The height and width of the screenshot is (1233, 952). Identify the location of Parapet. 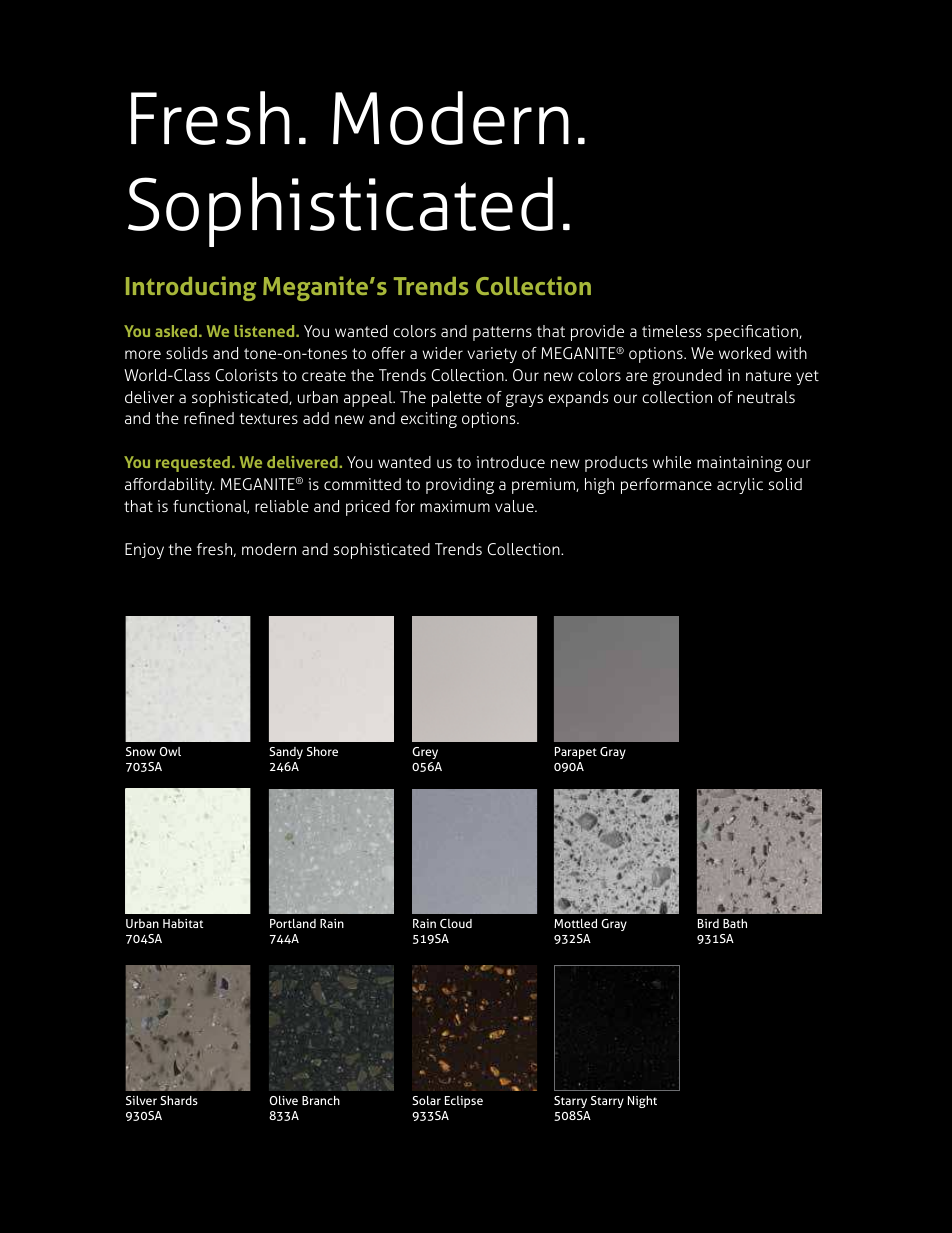
(576, 753).
